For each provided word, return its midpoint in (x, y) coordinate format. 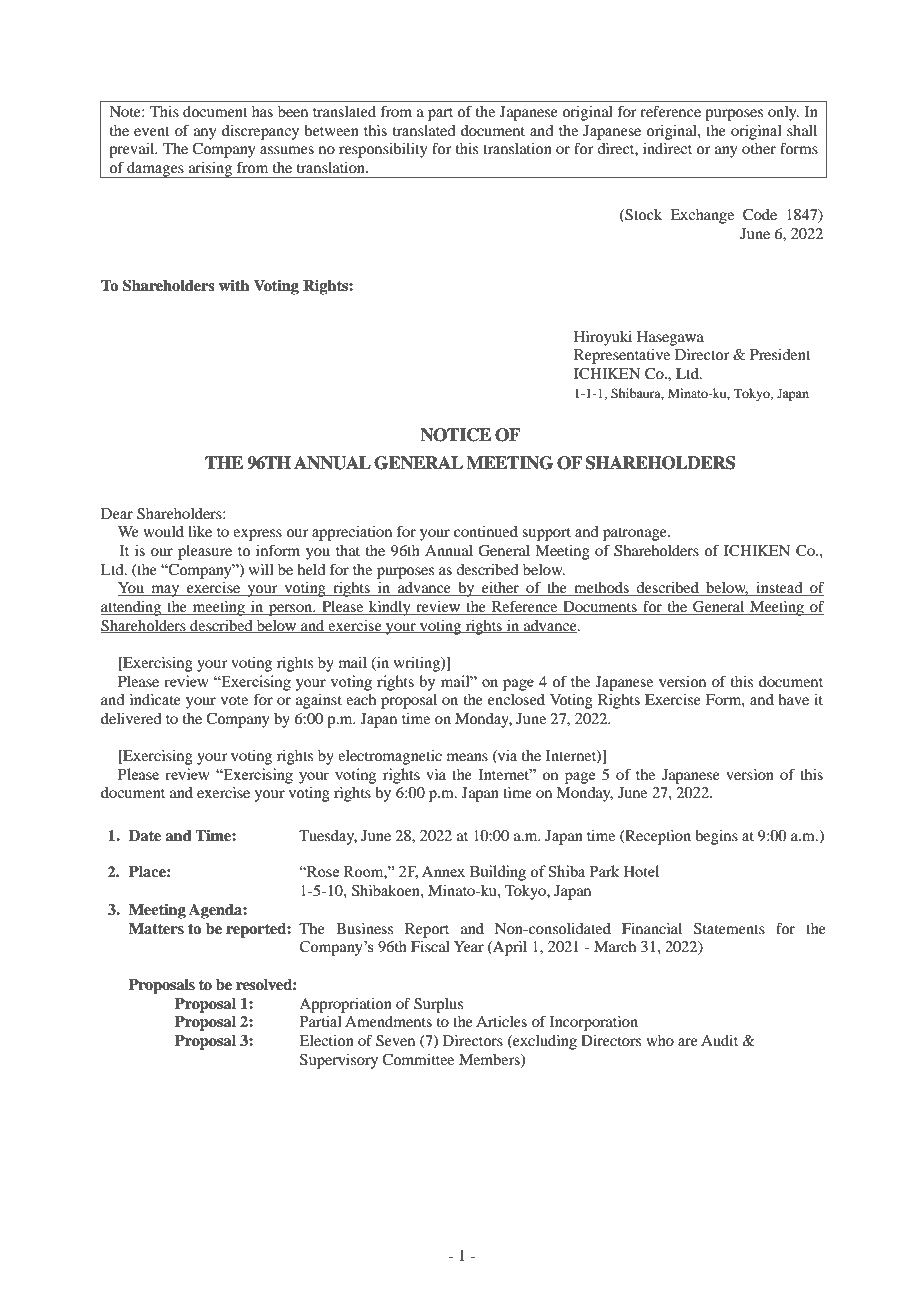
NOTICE (455, 435)
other (759, 148)
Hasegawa (670, 338)
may (165, 591)
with (234, 285)
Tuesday (328, 837)
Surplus (438, 1005)
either (501, 589)
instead (779, 589)
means (467, 757)
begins (716, 837)
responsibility (383, 150)
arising (210, 170)
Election (326, 1040)
